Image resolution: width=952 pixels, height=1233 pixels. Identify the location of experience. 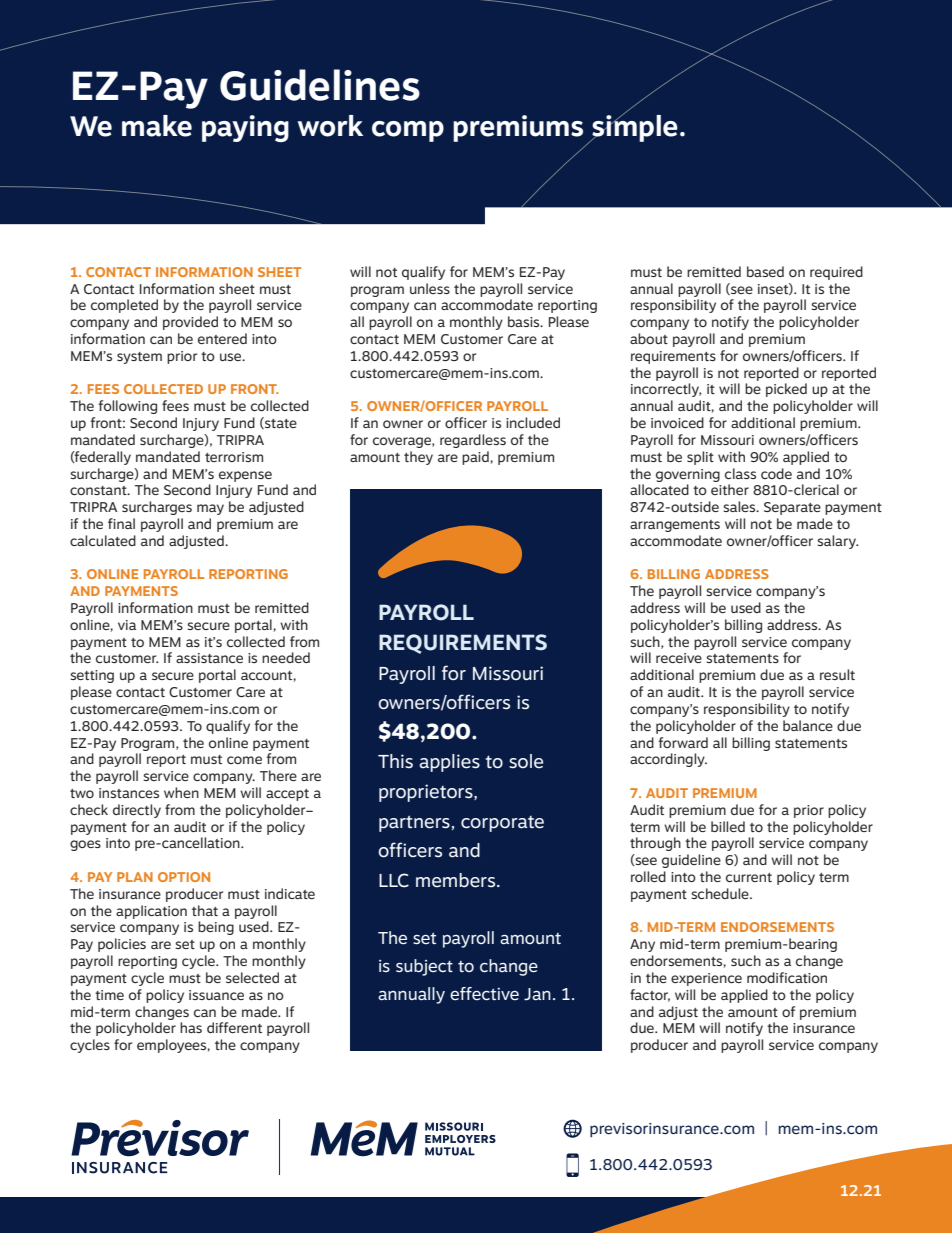
(706, 979).
